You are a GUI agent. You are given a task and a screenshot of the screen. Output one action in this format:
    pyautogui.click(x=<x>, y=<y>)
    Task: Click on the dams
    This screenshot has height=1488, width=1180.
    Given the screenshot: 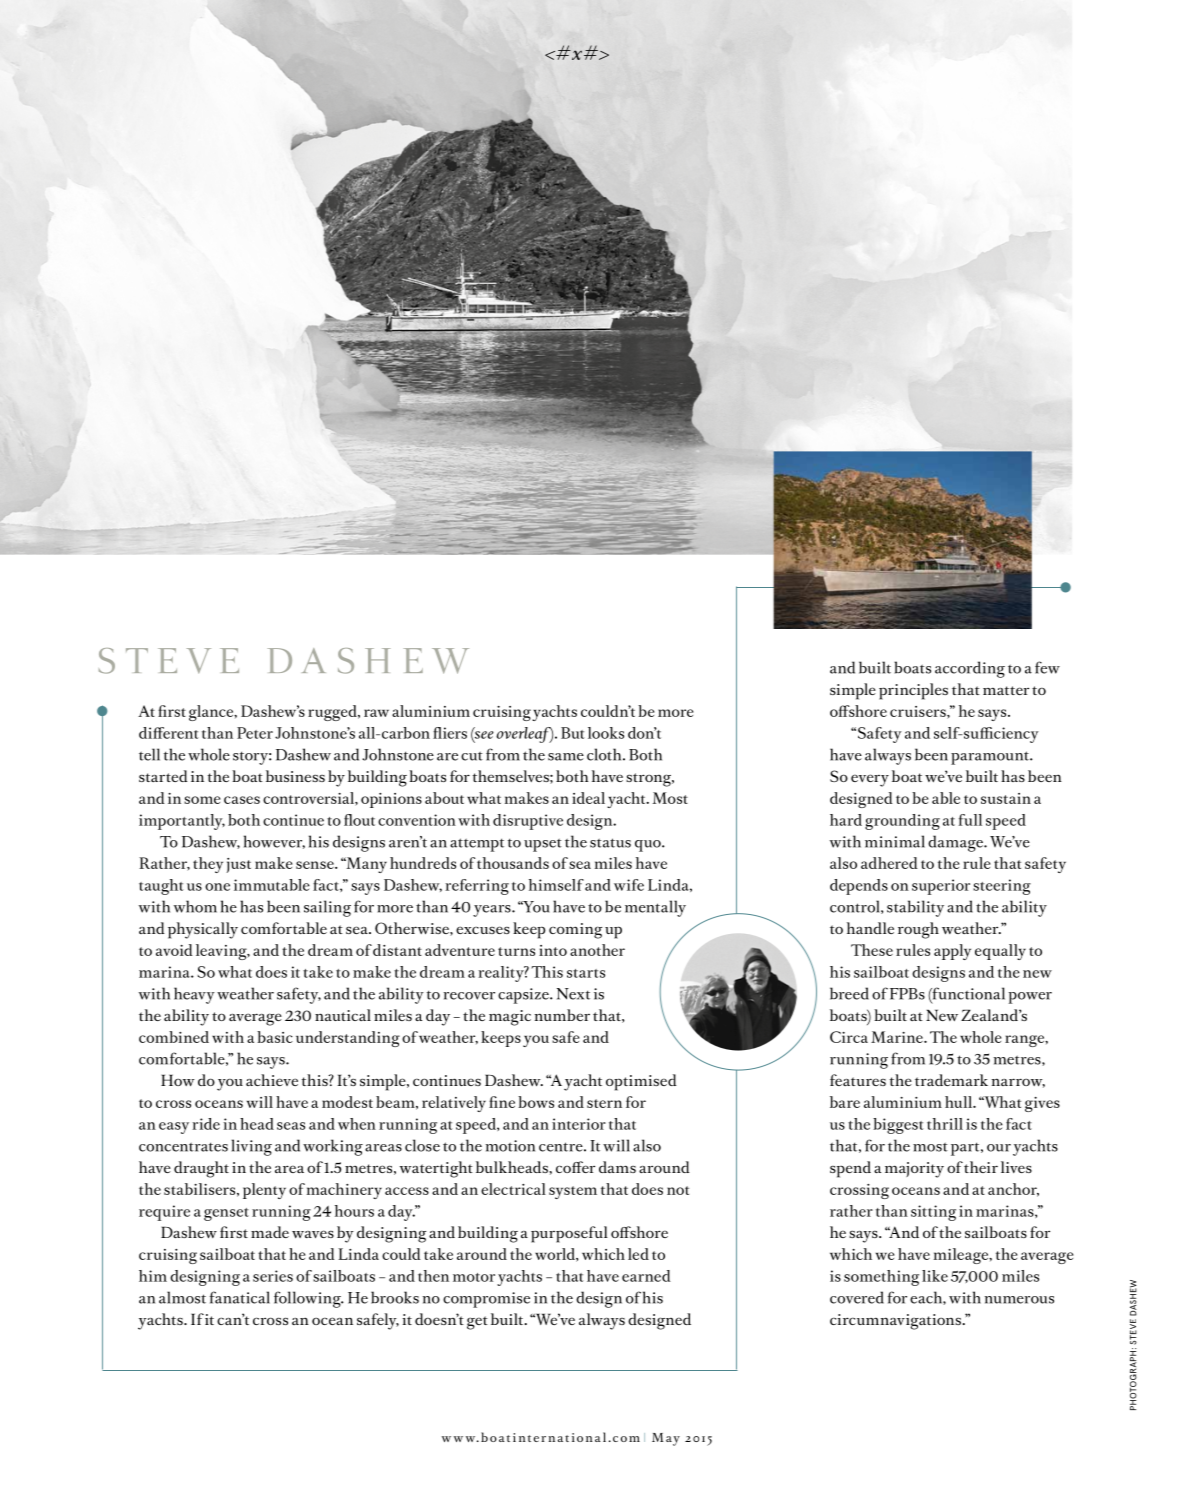 What is the action you would take?
    pyautogui.click(x=617, y=1167)
